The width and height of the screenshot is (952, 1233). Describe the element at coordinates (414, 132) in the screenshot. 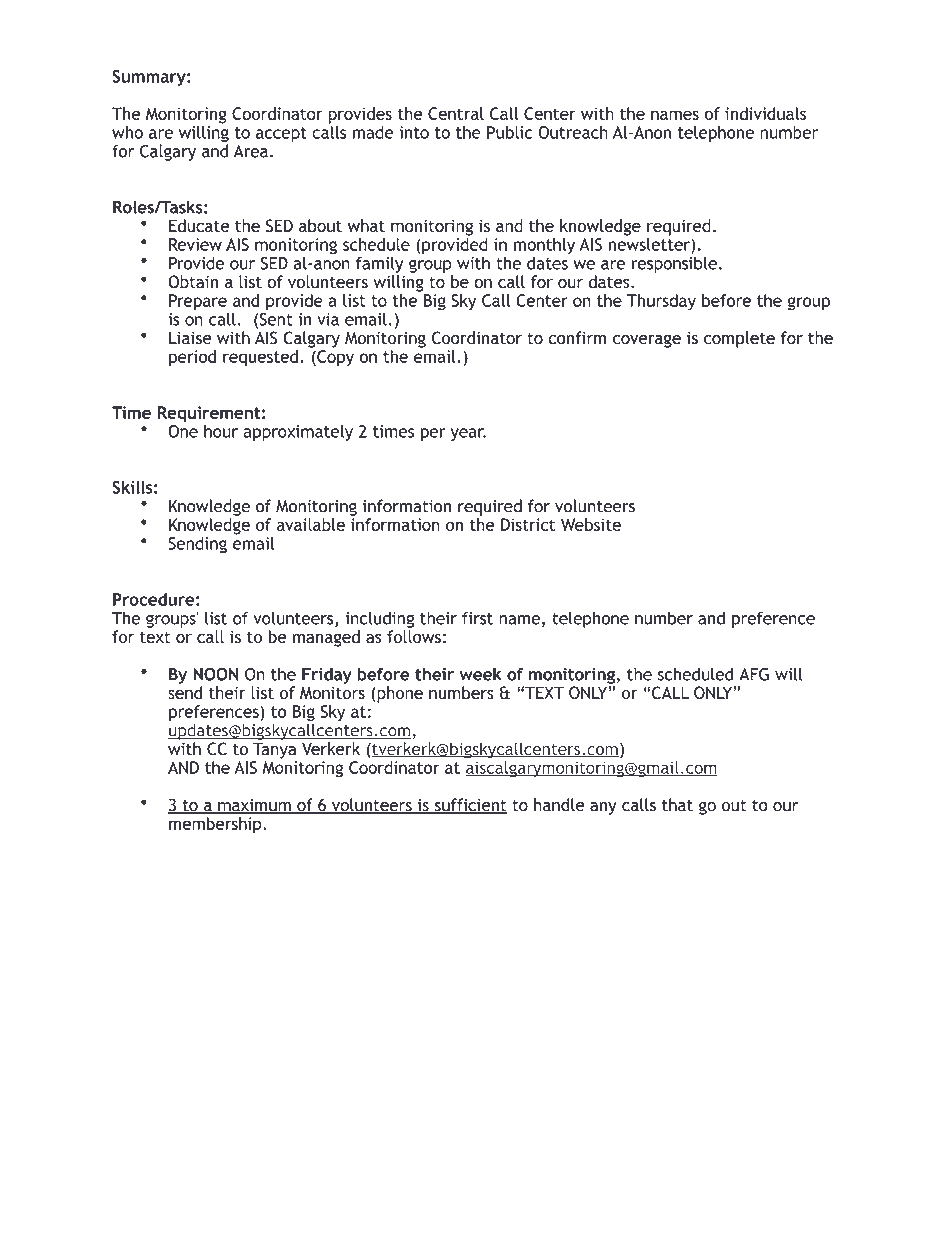

I see `into` at that location.
